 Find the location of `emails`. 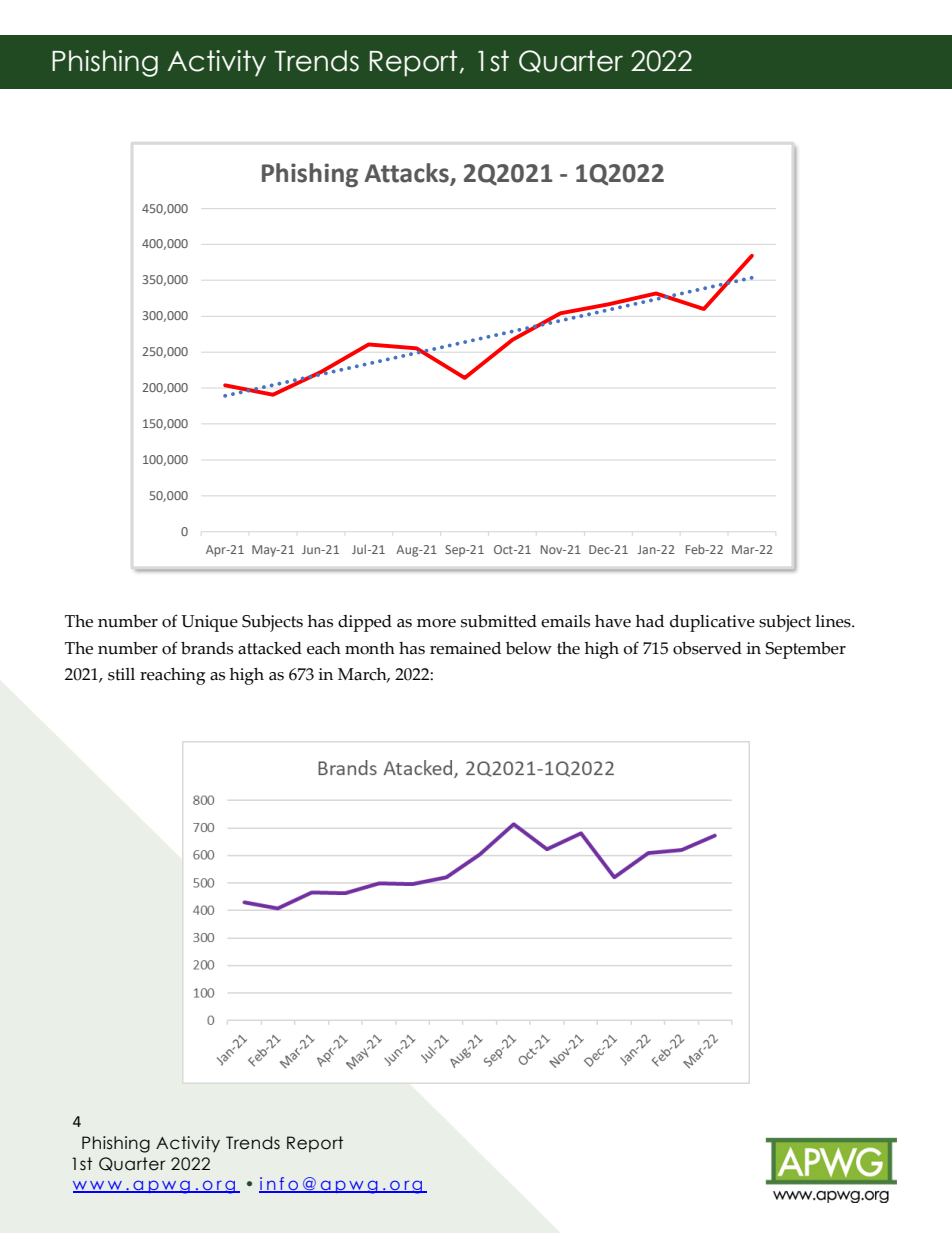

emails is located at coordinates (565, 621).
